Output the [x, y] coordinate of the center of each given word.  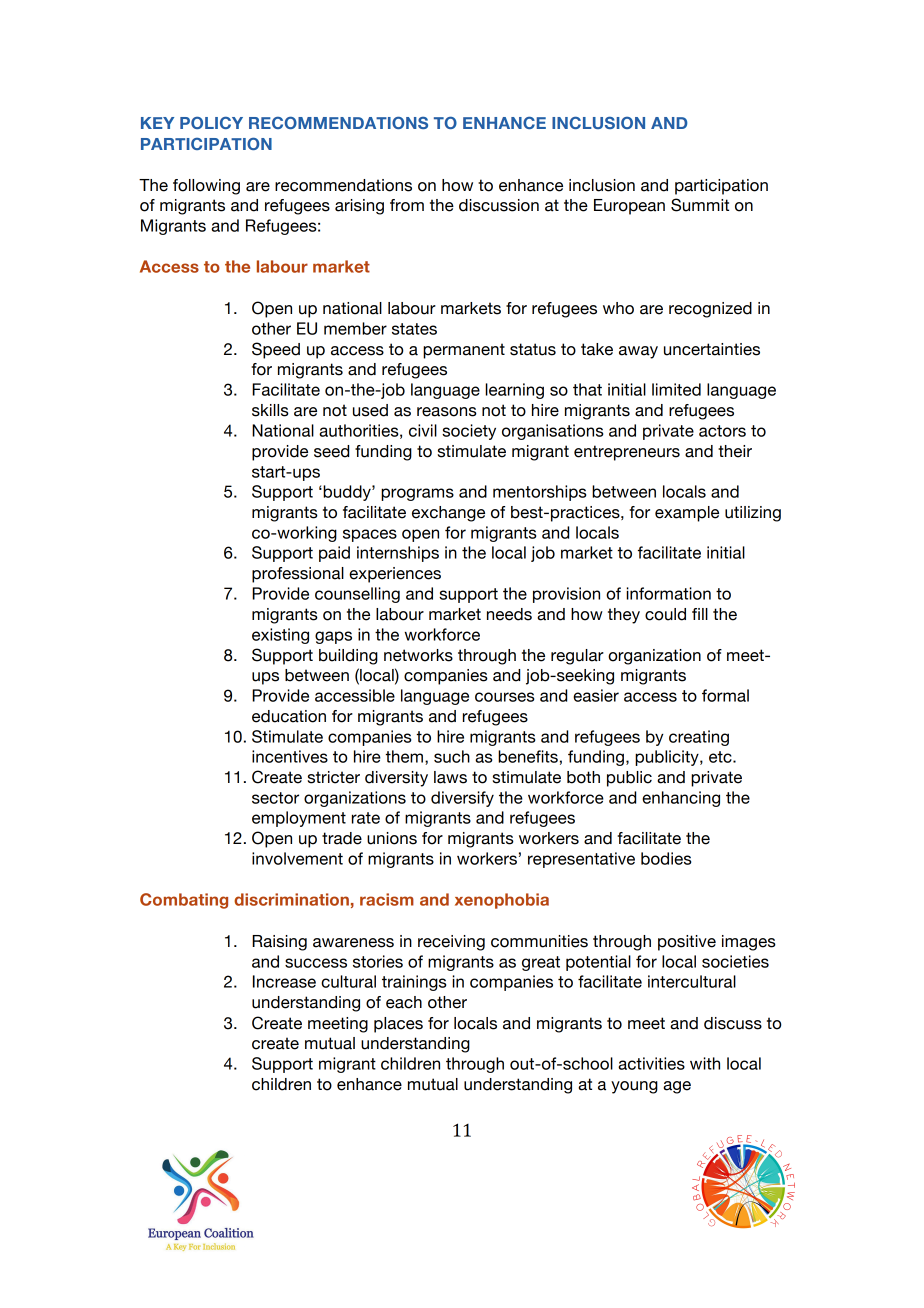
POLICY [211, 122]
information [668, 593]
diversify [462, 799]
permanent [464, 351]
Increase [284, 981]
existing [280, 636]
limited [676, 389]
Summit [700, 205]
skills [270, 410]
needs [509, 614]
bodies [666, 858]
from [407, 205]
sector [275, 798]
